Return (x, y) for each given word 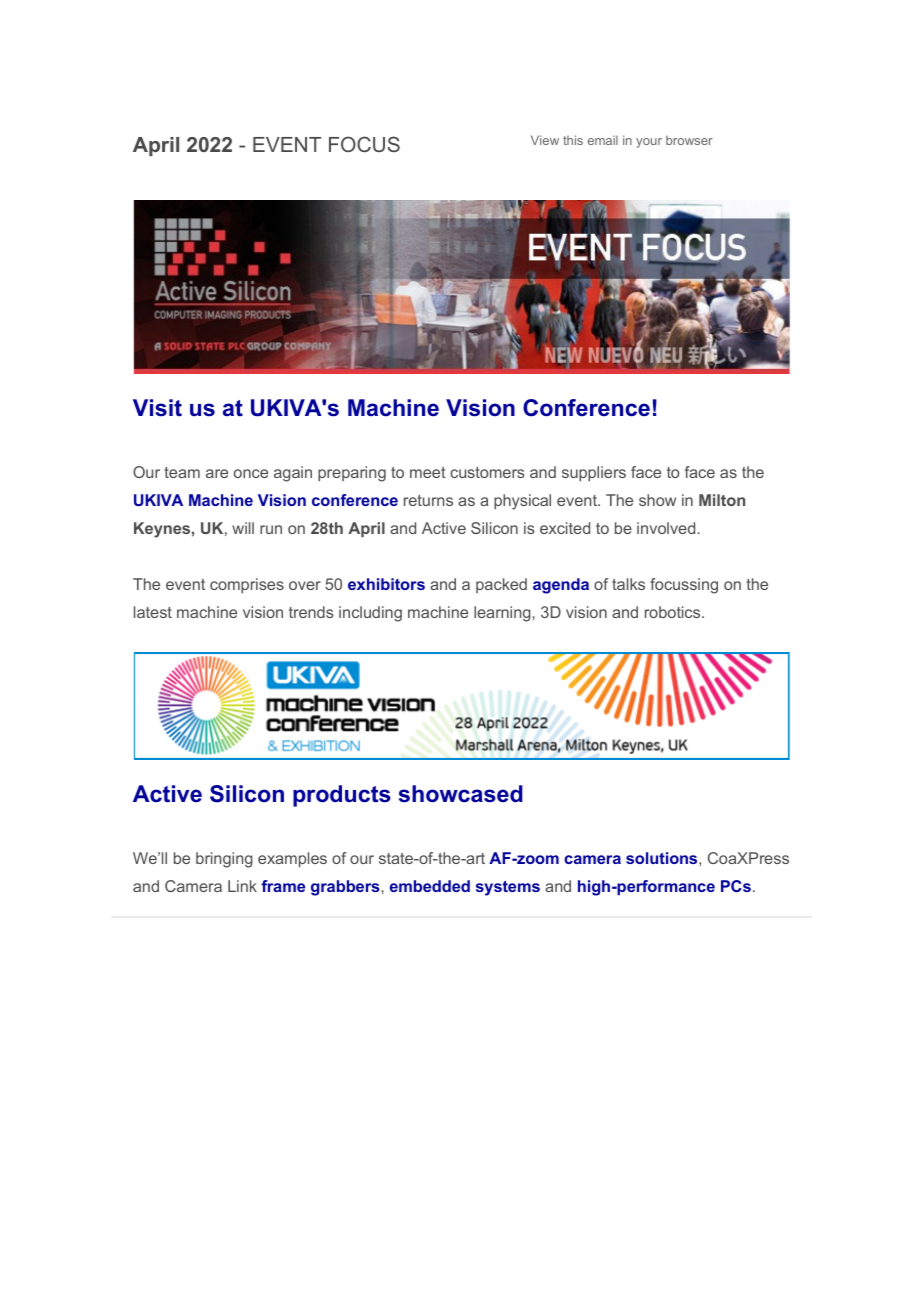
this (573, 140)
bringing (224, 860)
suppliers (594, 474)
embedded (430, 886)
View (545, 140)
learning (503, 614)
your (649, 143)
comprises (247, 586)
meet (428, 472)
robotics (674, 612)
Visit (157, 408)
